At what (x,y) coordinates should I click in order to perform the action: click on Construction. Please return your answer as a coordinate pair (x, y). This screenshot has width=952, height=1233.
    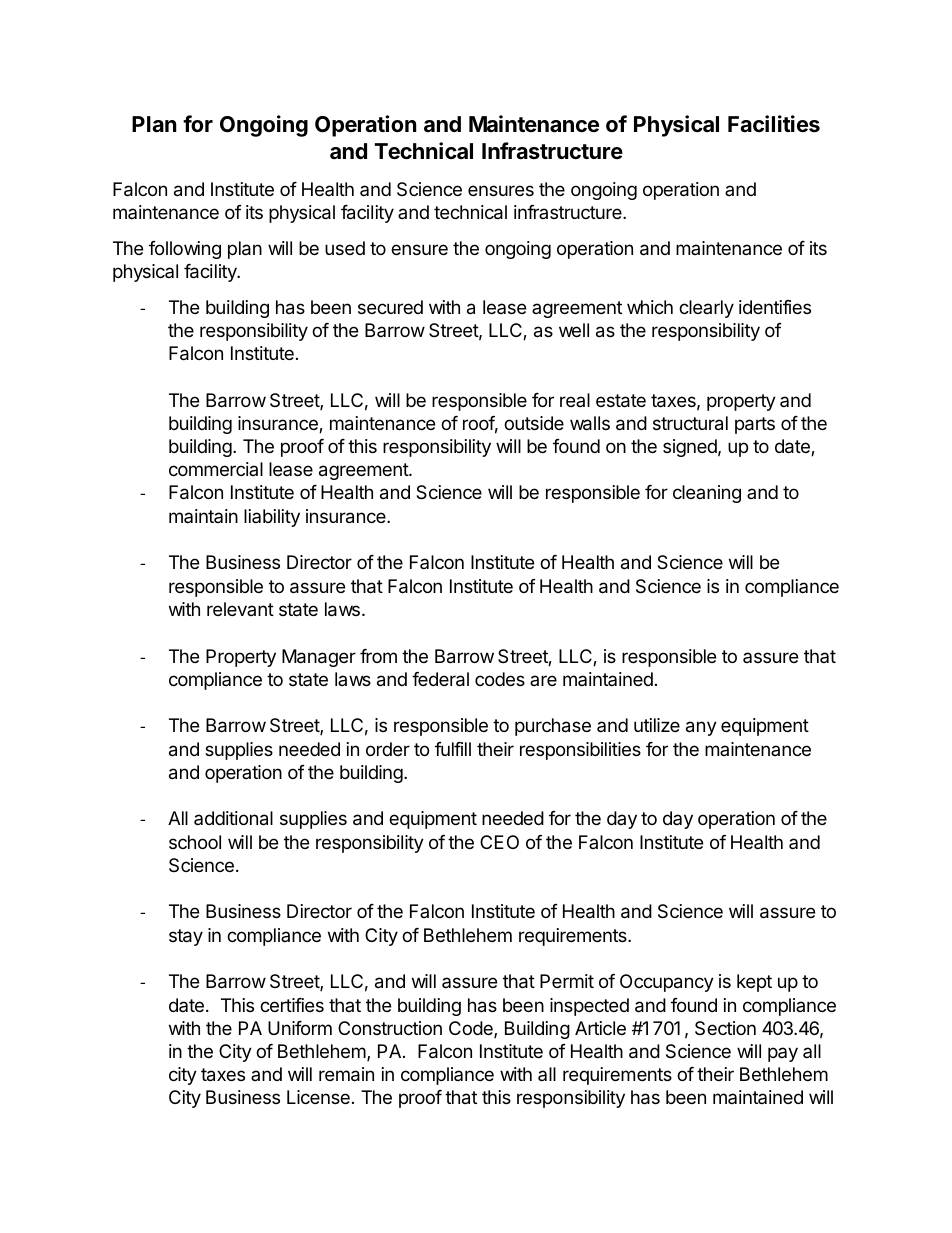
    Looking at the image, I should click on (390, 1028).
